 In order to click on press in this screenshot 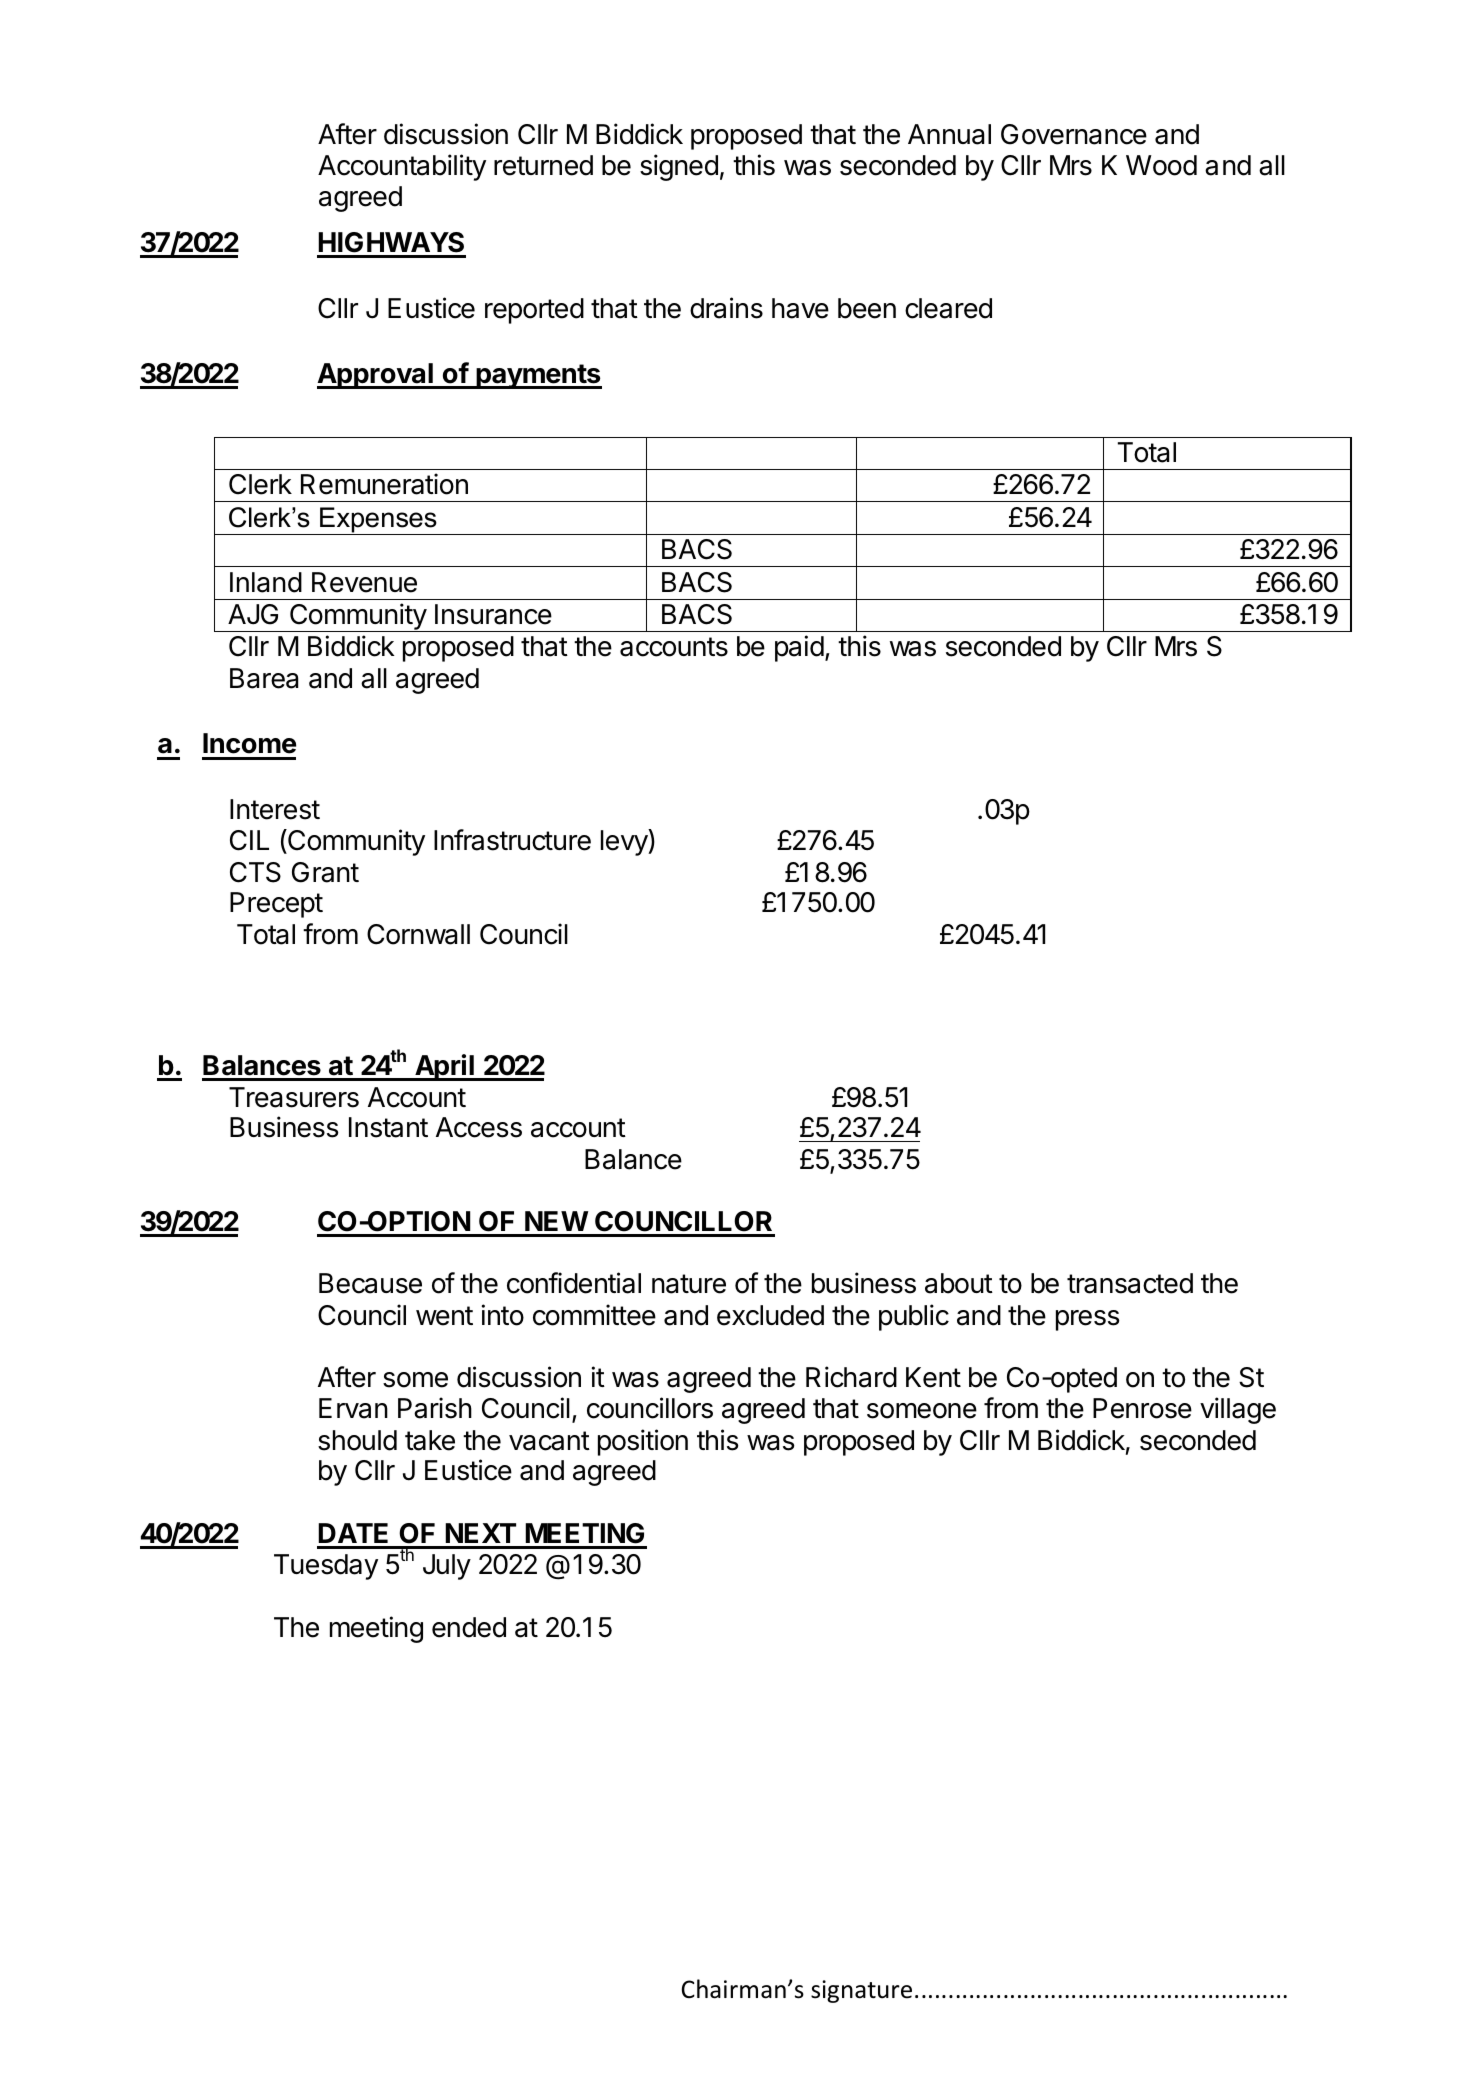, I will do `click(1087, 1320)`.
